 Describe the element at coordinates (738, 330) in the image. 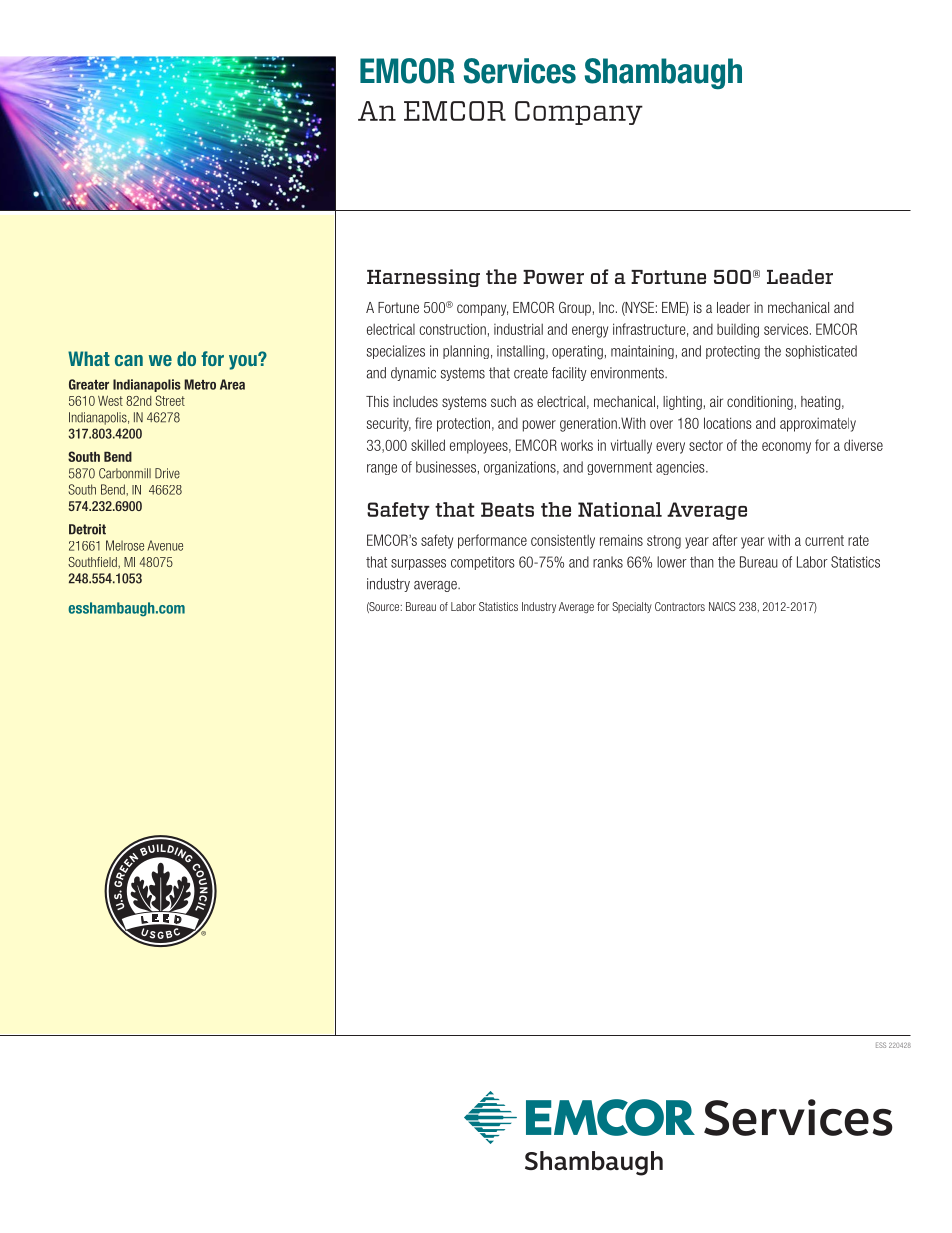

I see `building` at that location.
